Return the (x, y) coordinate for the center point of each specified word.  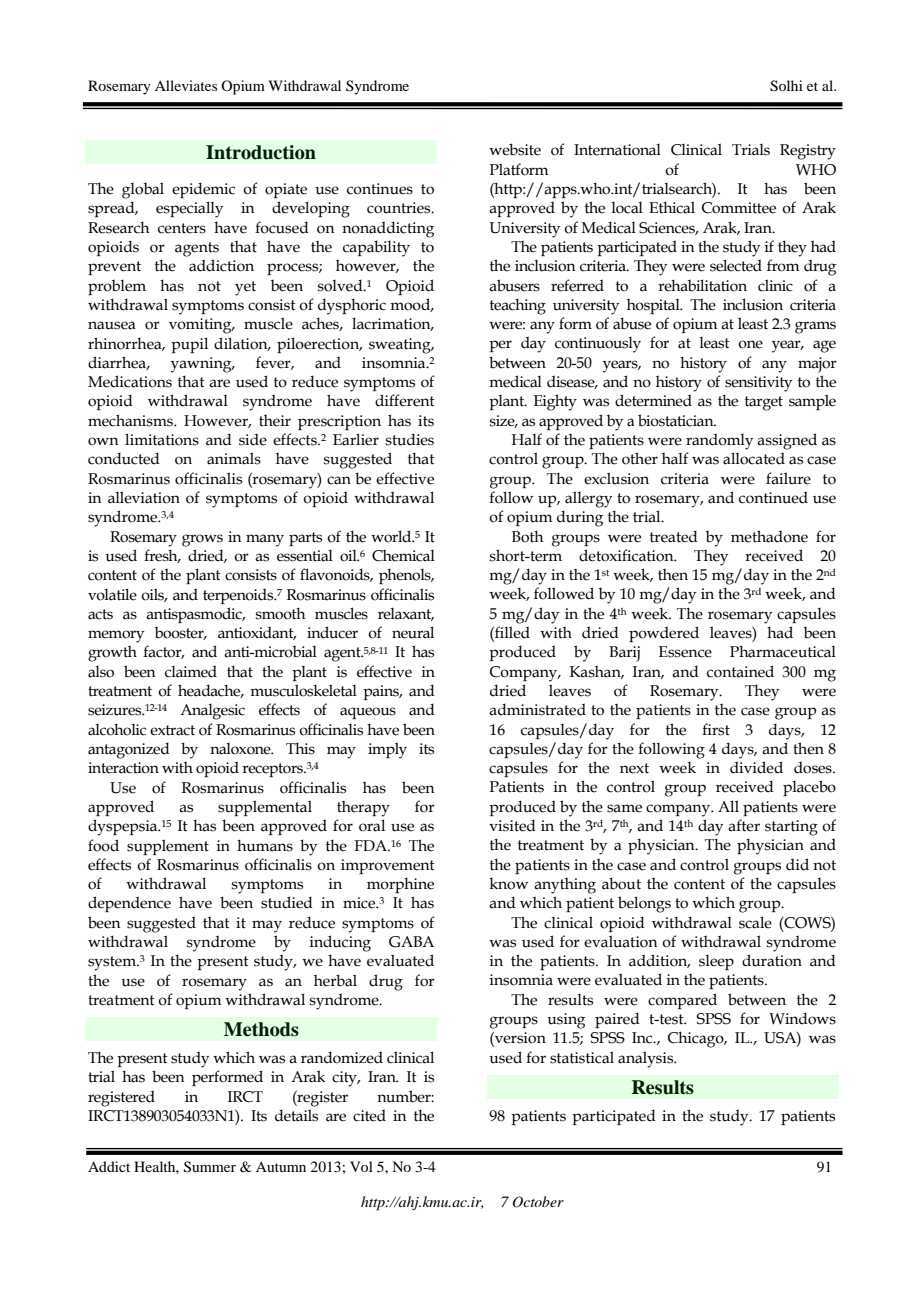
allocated (754, 458)
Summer (210, 1167)
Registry (808, 152)
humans (265, 846)
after (744, 825)
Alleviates (186, 85)
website (515, 149)
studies (410, 439)
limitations (162, 439)
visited (512, 825)
